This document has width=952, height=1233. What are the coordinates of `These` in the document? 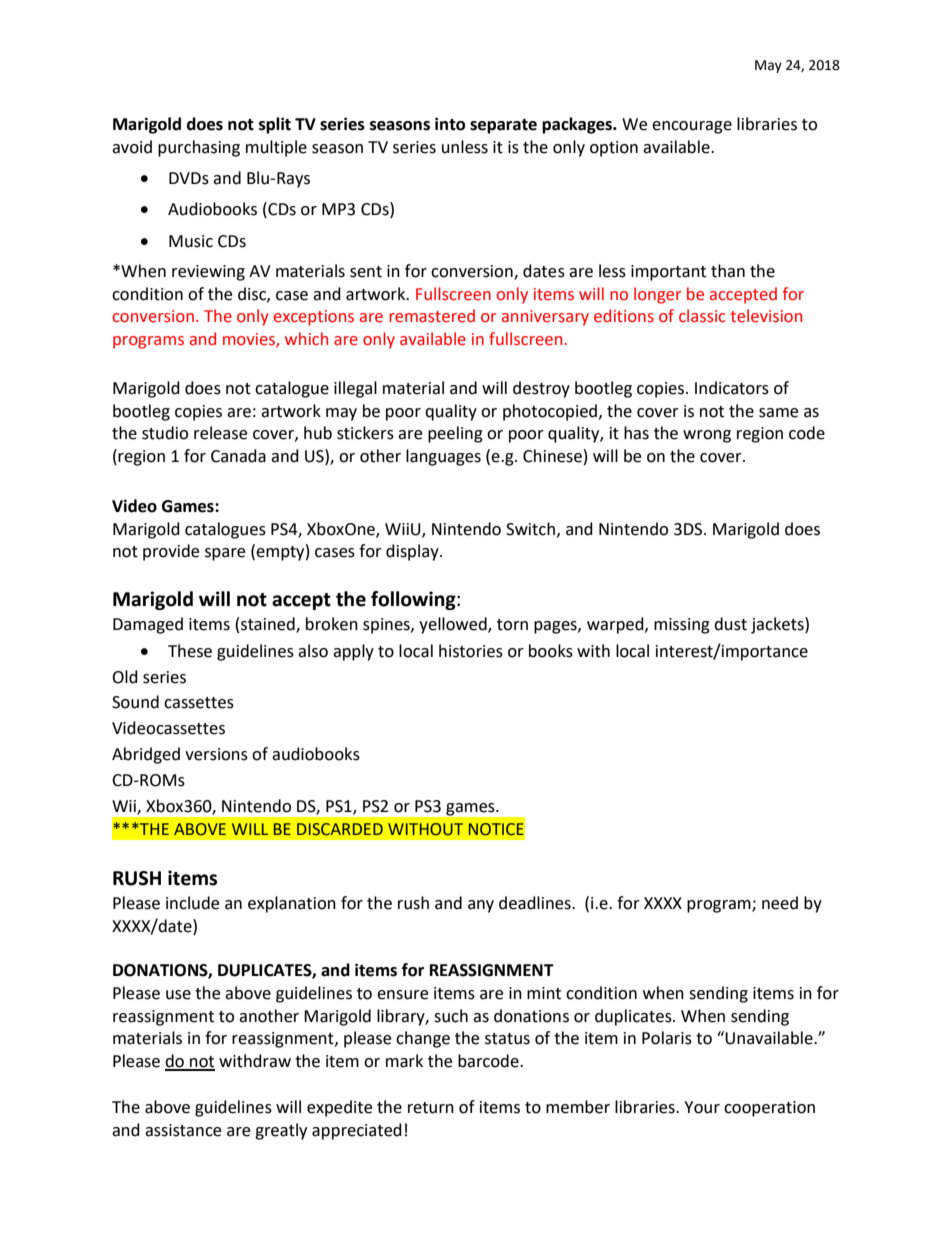 It's located at (190, 651).
